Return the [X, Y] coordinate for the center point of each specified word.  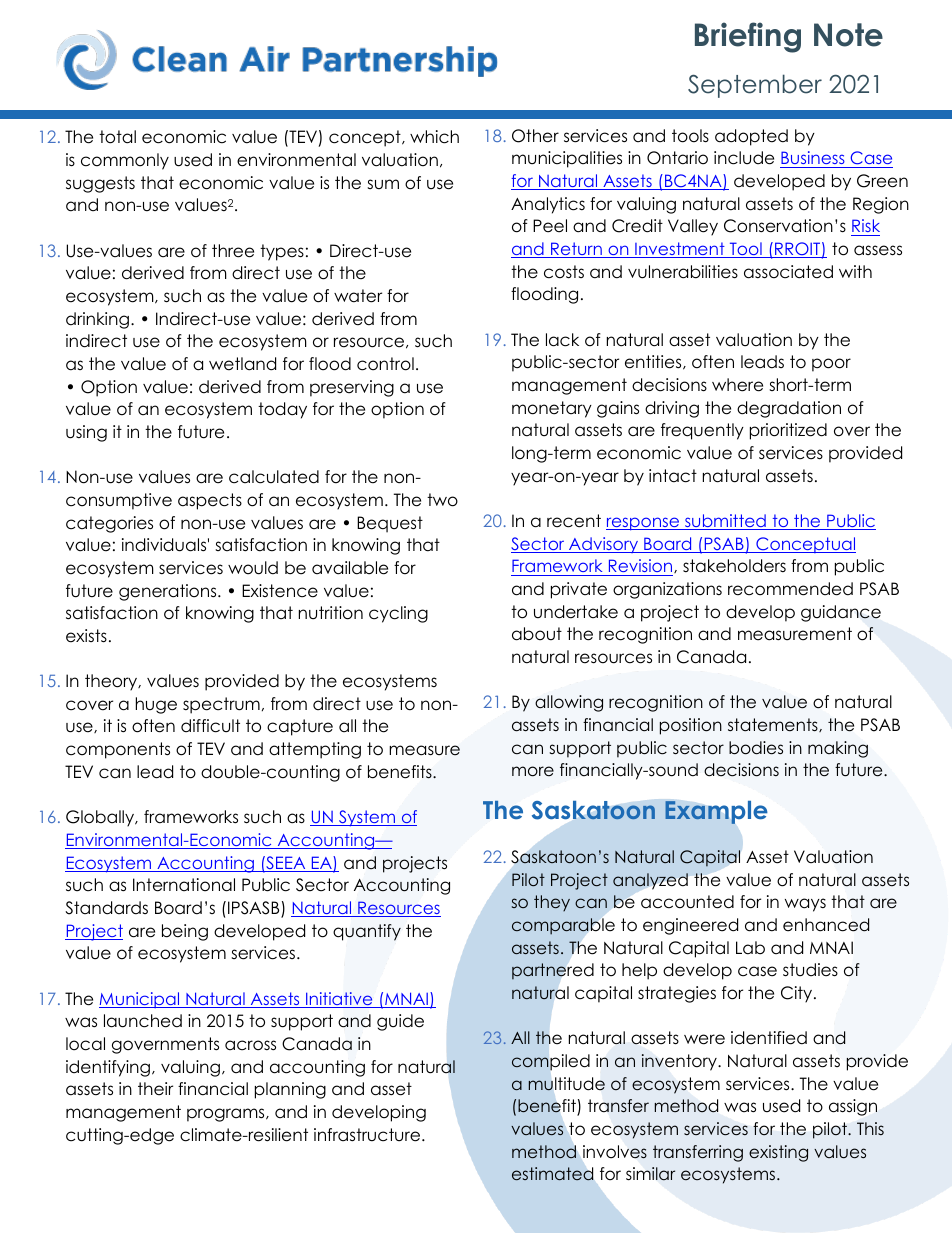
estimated [552, 1173]
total [117, 137]
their [155, 1089]
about [537, 634]
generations [169, 592]
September [755, 86]
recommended [790, 589]
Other [535, 136]
